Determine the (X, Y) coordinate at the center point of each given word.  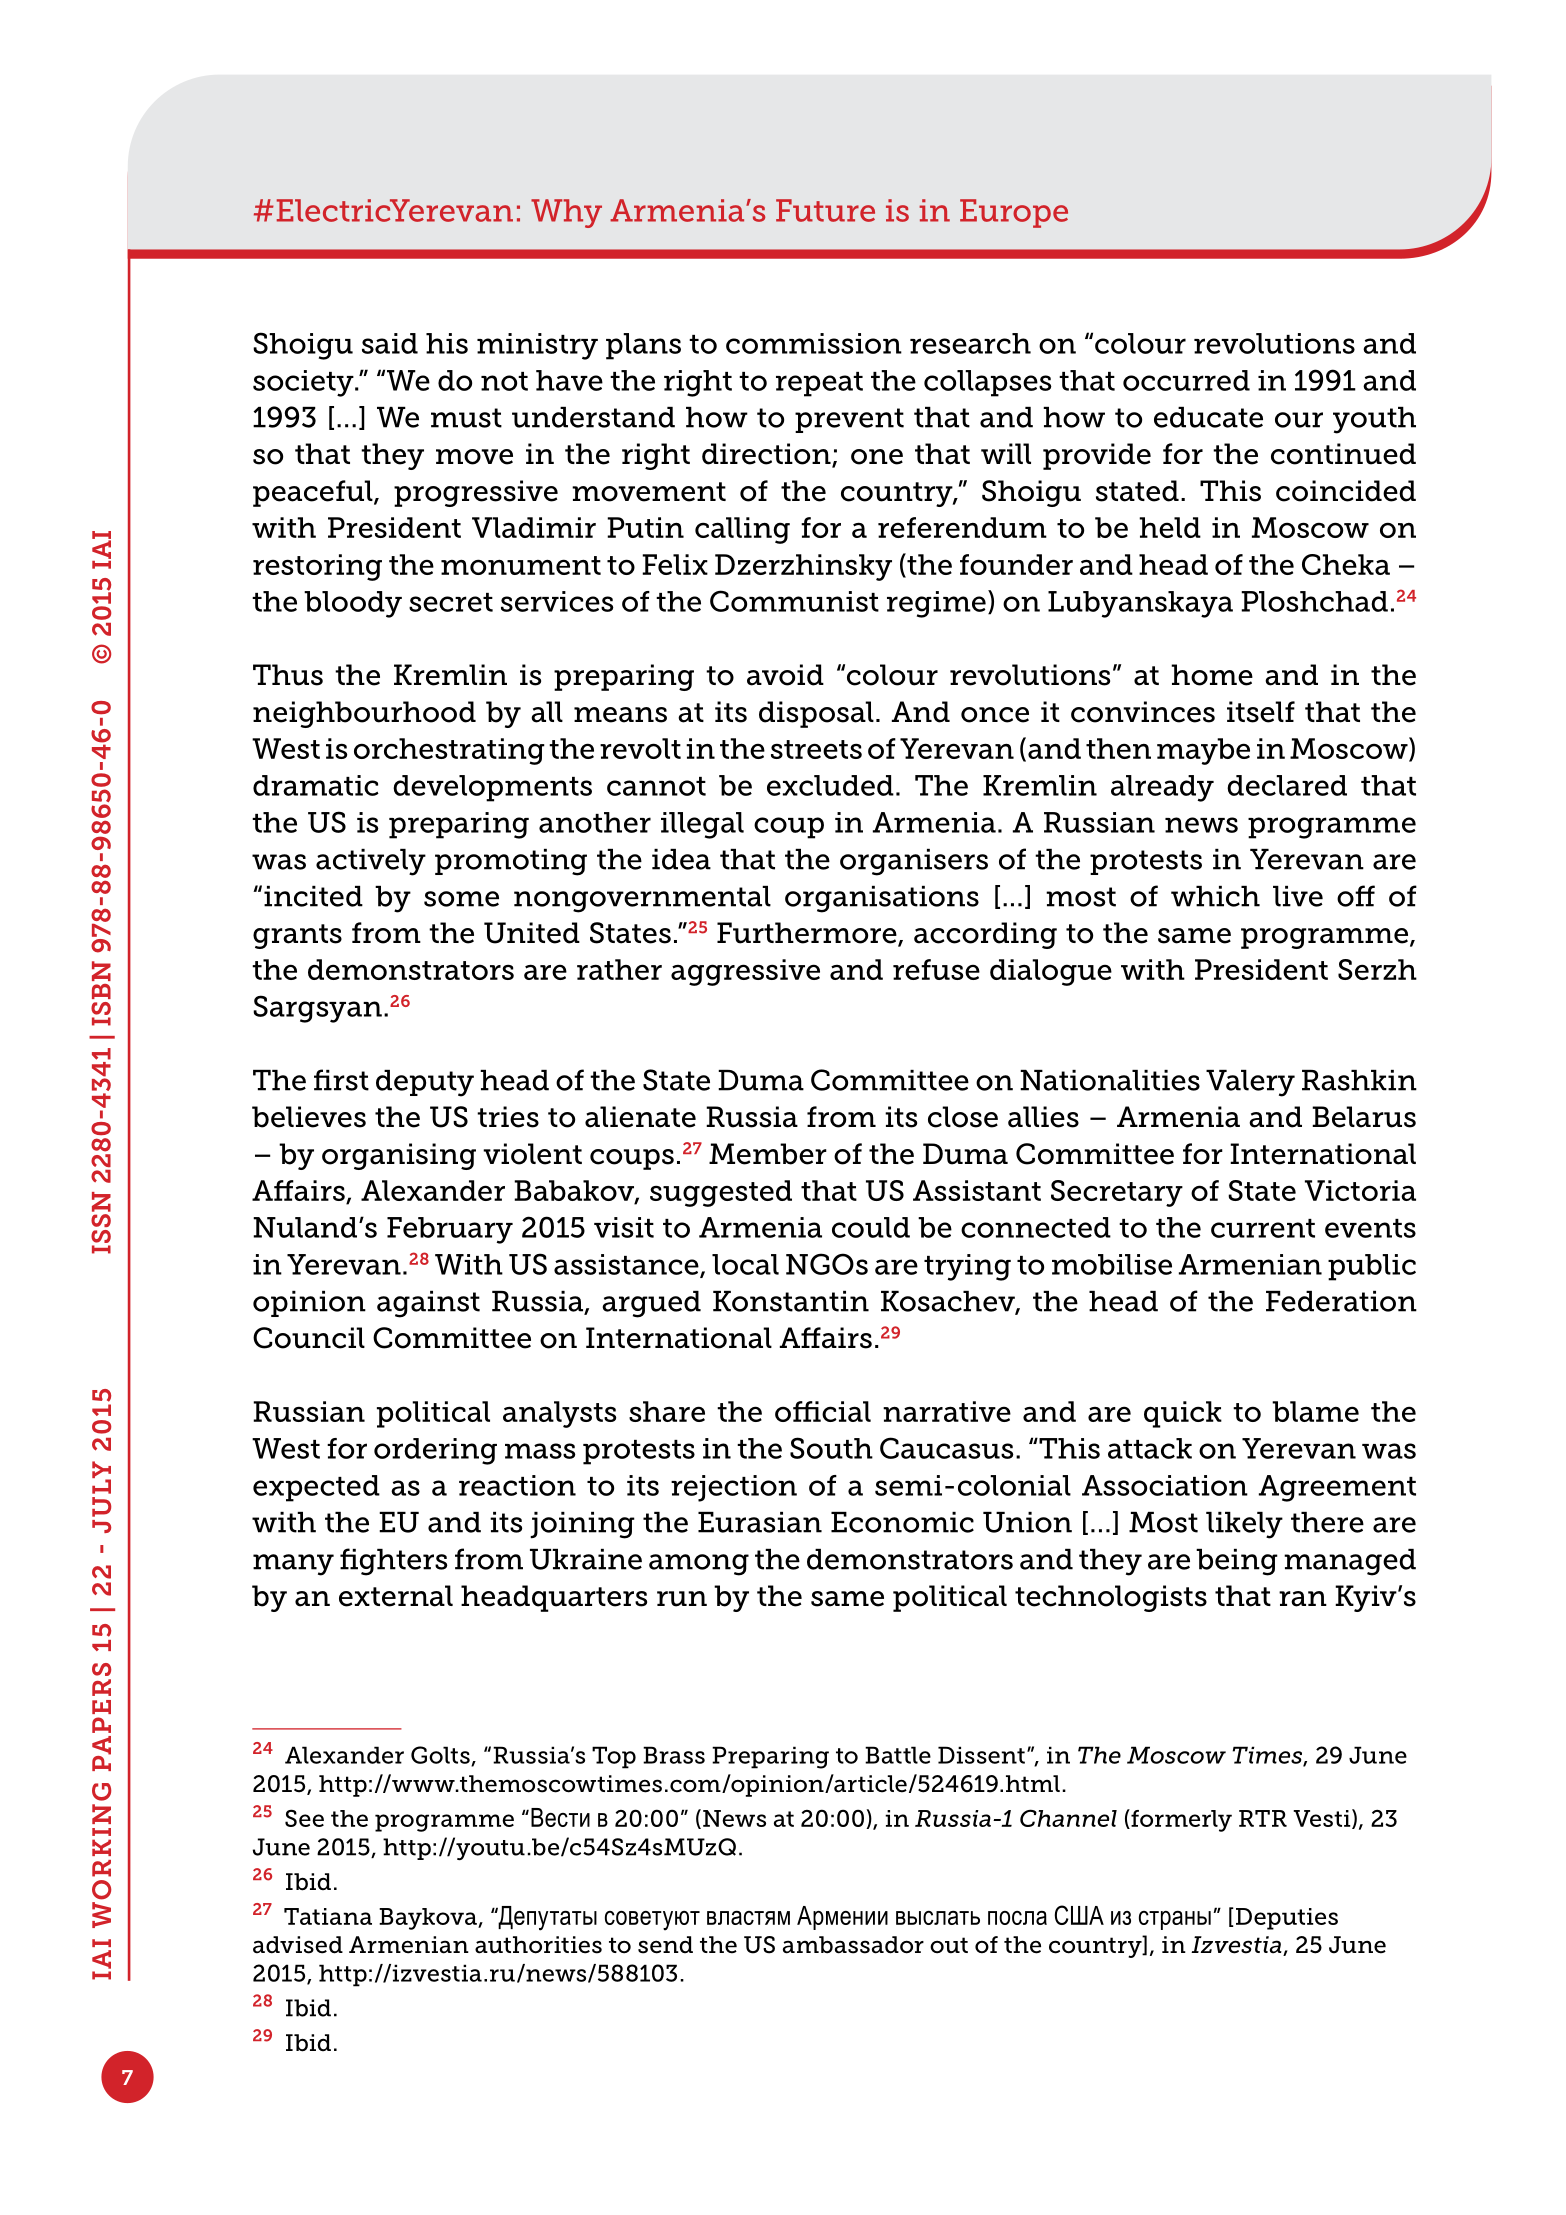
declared (1287, 785)
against (428, 1304)
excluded (830, 785)
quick (1183, 1414)
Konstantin (791, 1301)
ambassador (853, 1945)
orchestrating (449, 751)
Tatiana (328, 1916)
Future (825, 210)
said (390, 343)
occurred (1186, 380)
